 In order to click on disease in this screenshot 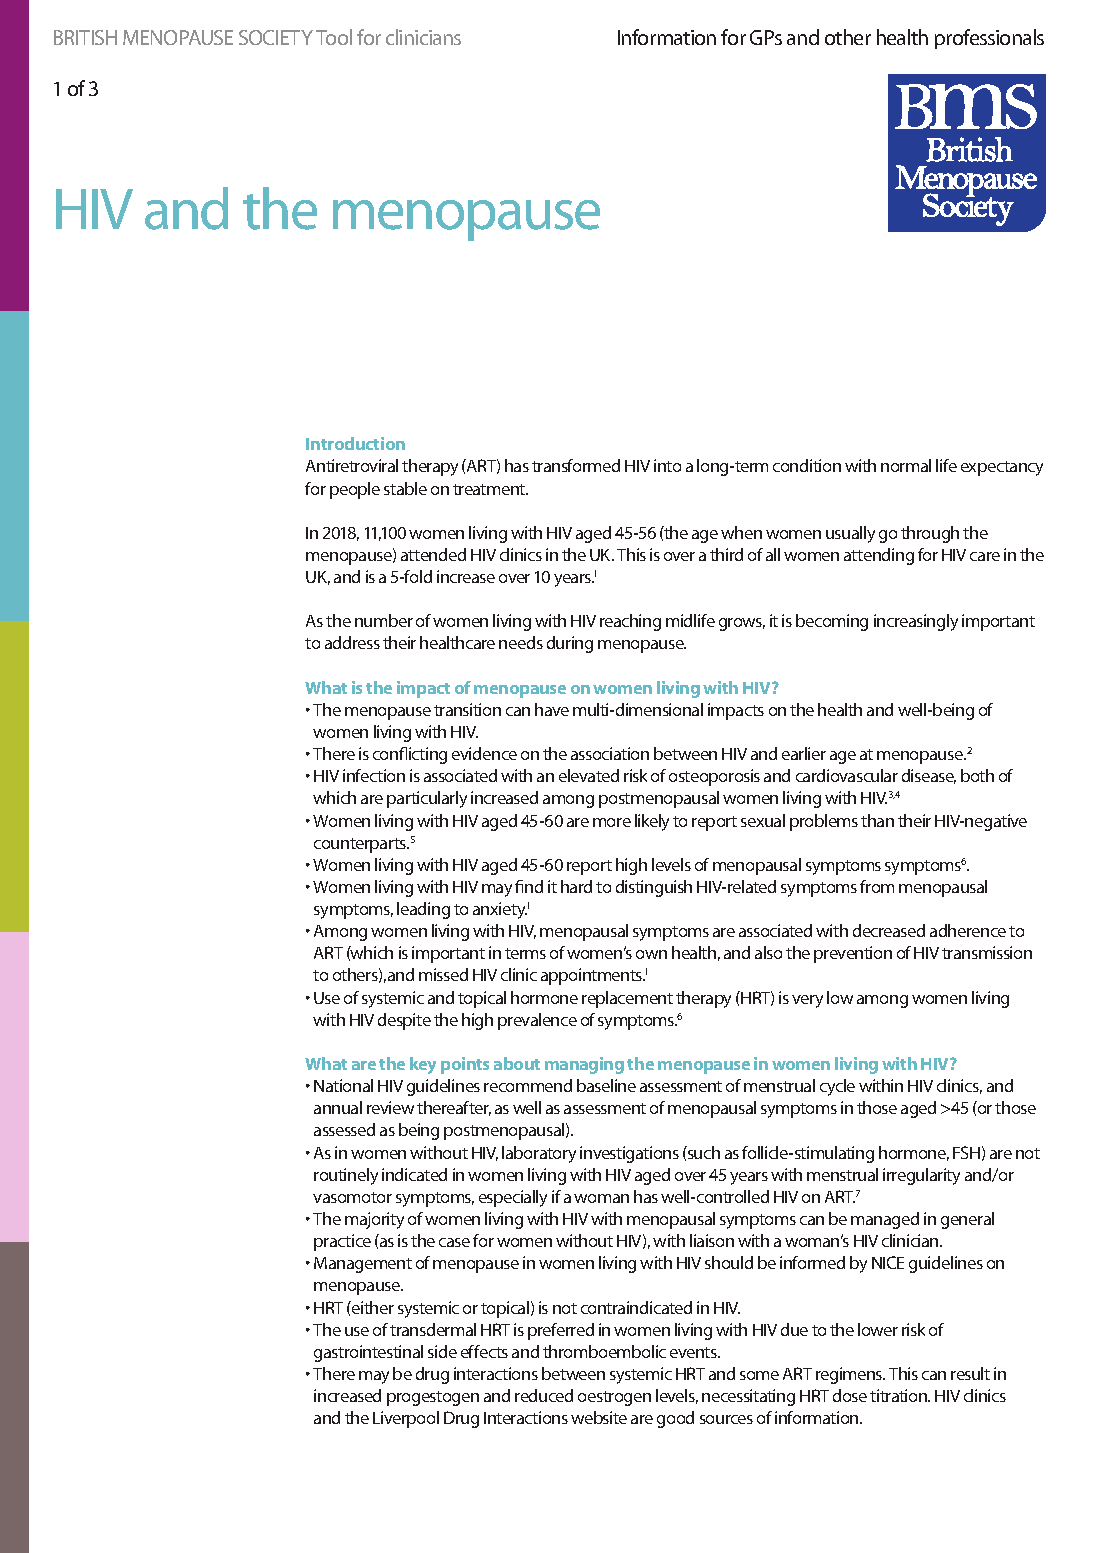, I will do `click(929, 776)`.
